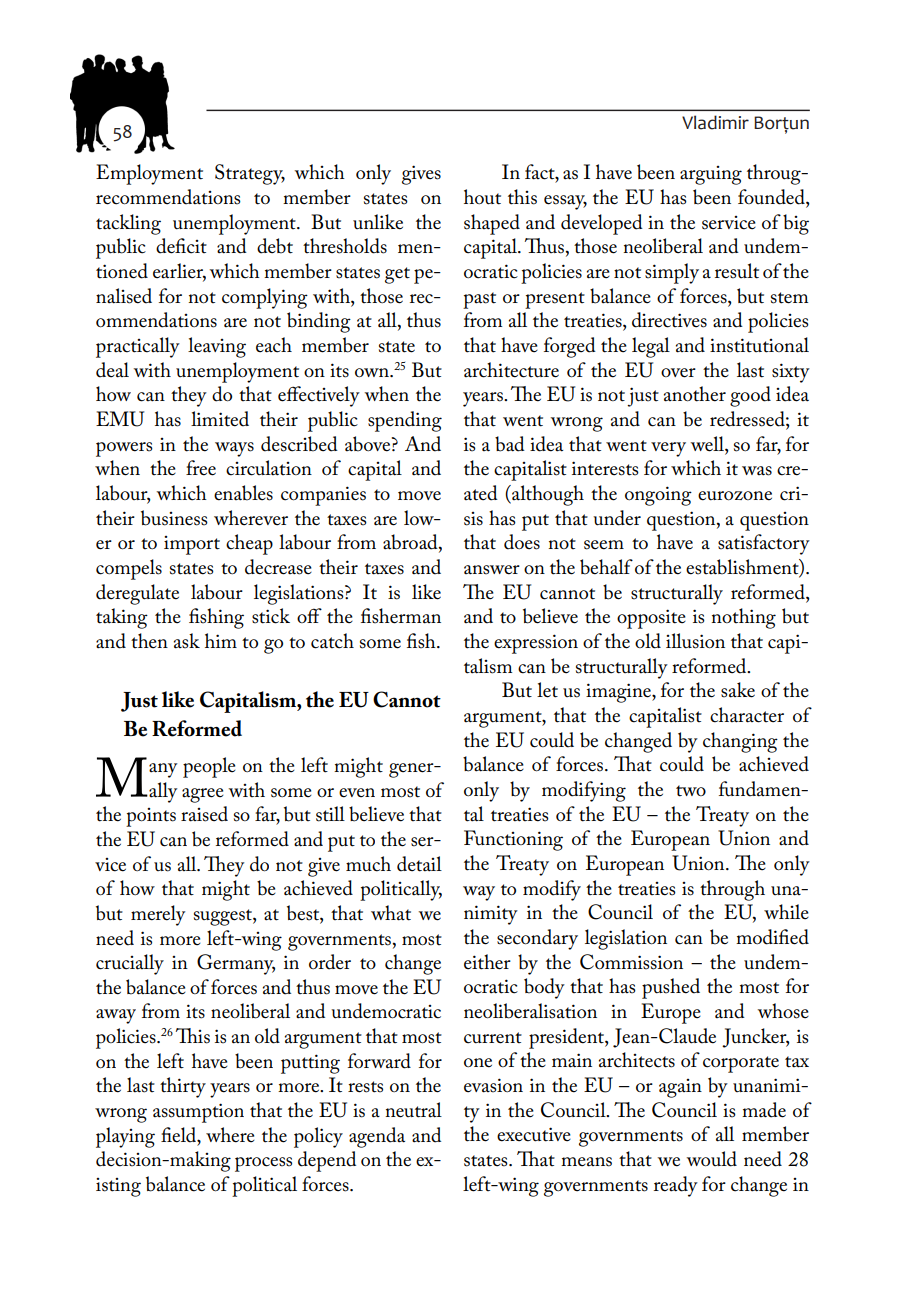 This screenshot has height=1316, width=905. Describe the element at coordinates (691, 791) in the screenshot. I see `two` at that location.
